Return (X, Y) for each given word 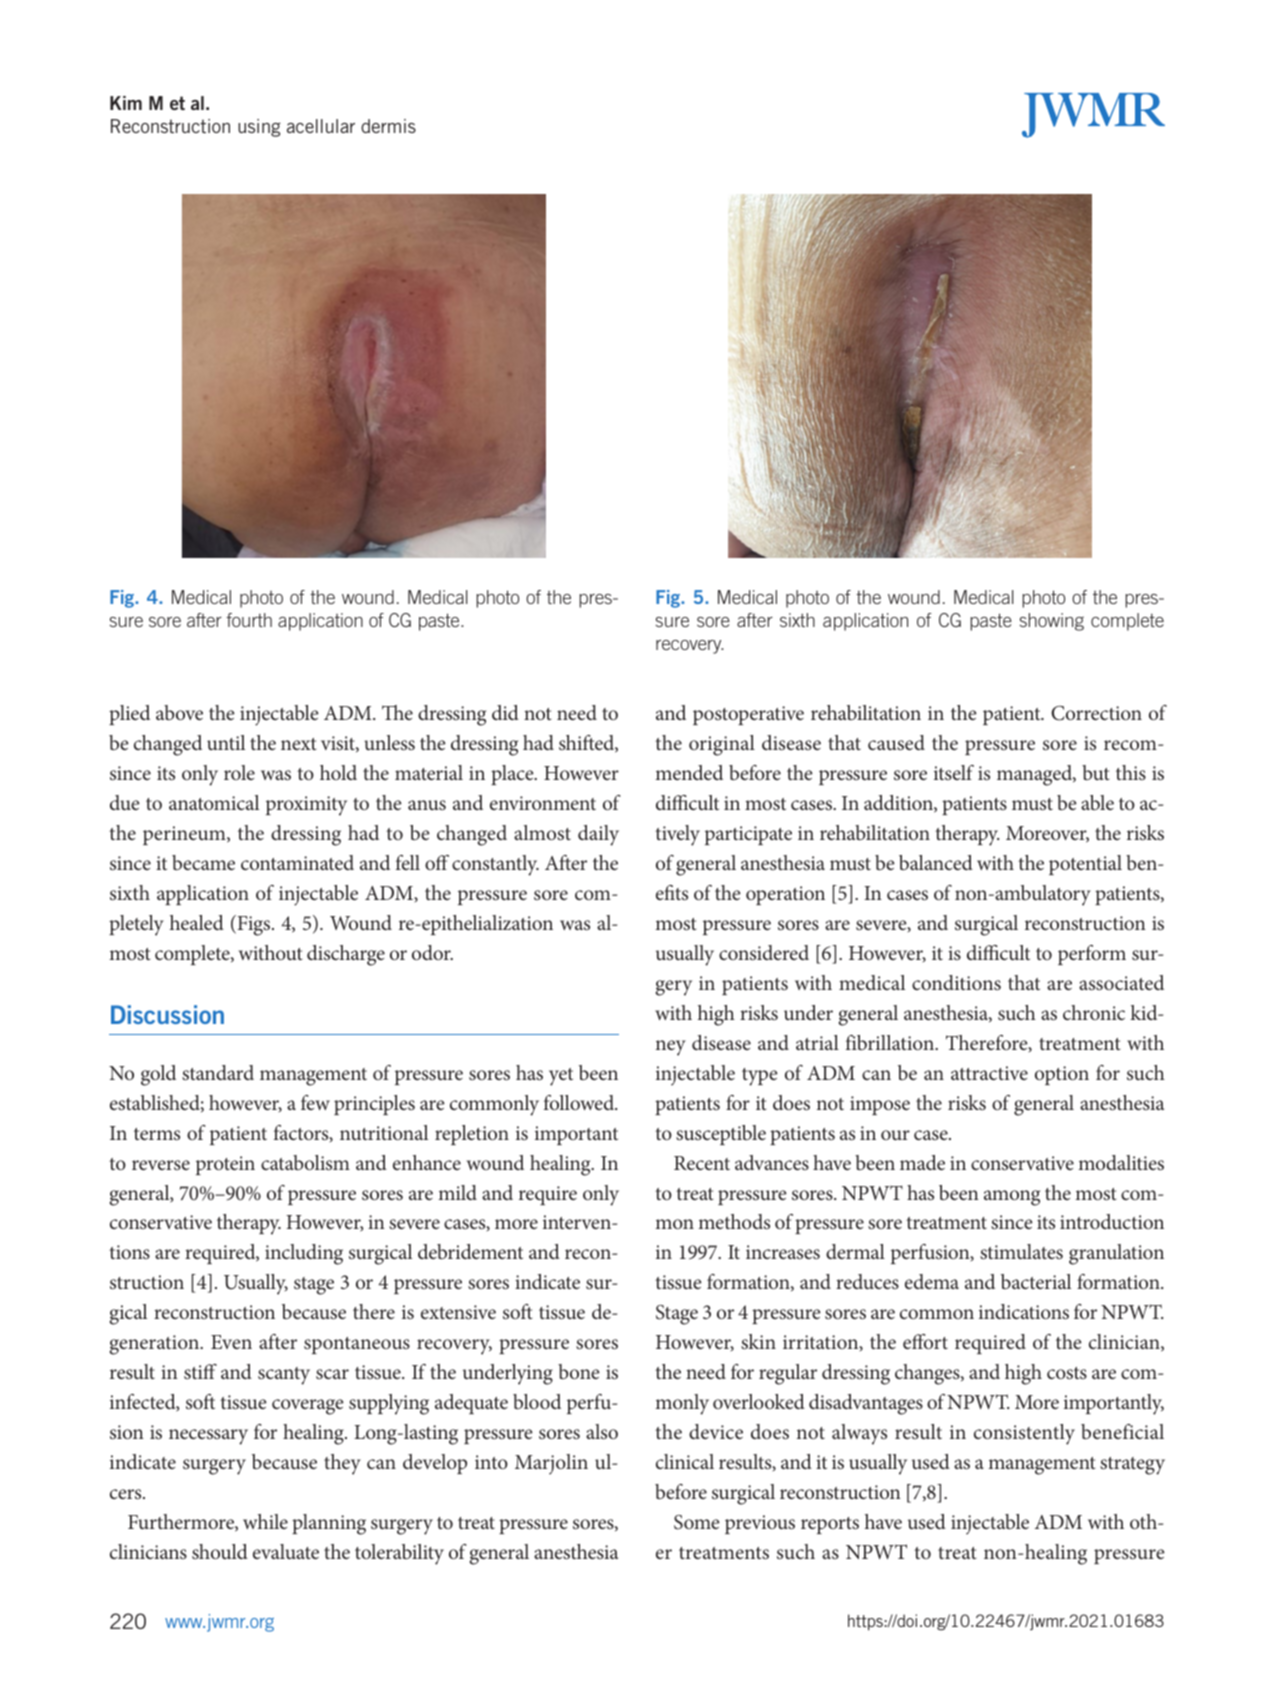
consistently (1024, 1434)
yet (561, 1077)
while (265, 1521)
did (505, 712)
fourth (249, 620)
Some (697, 1522)
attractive (989, 1073)
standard (218, 1072)
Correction (1096, 713)
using (259, 128)
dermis (388, 126)
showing (1051, 622)
